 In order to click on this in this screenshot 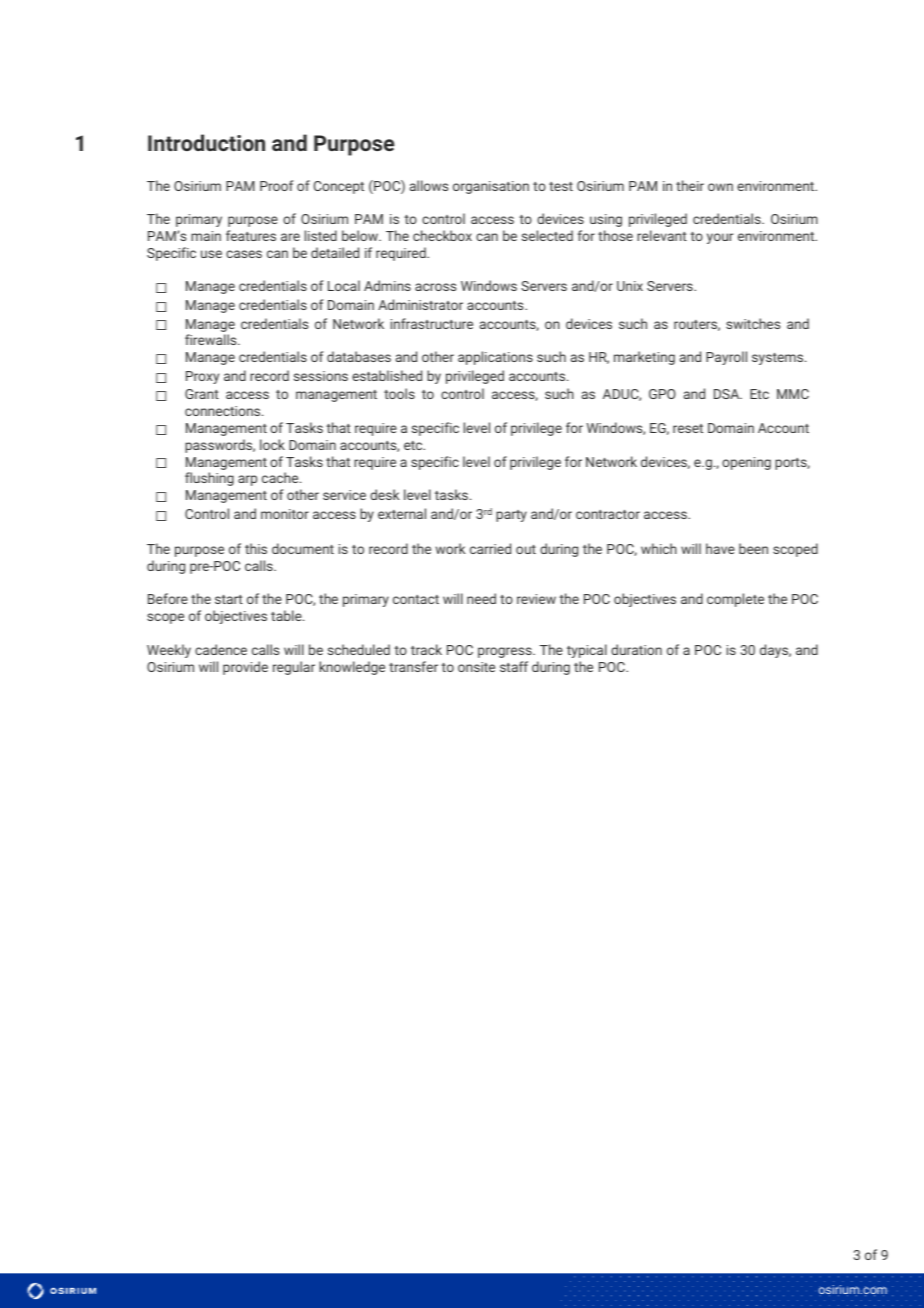, I will do `click(256, 548)`.
